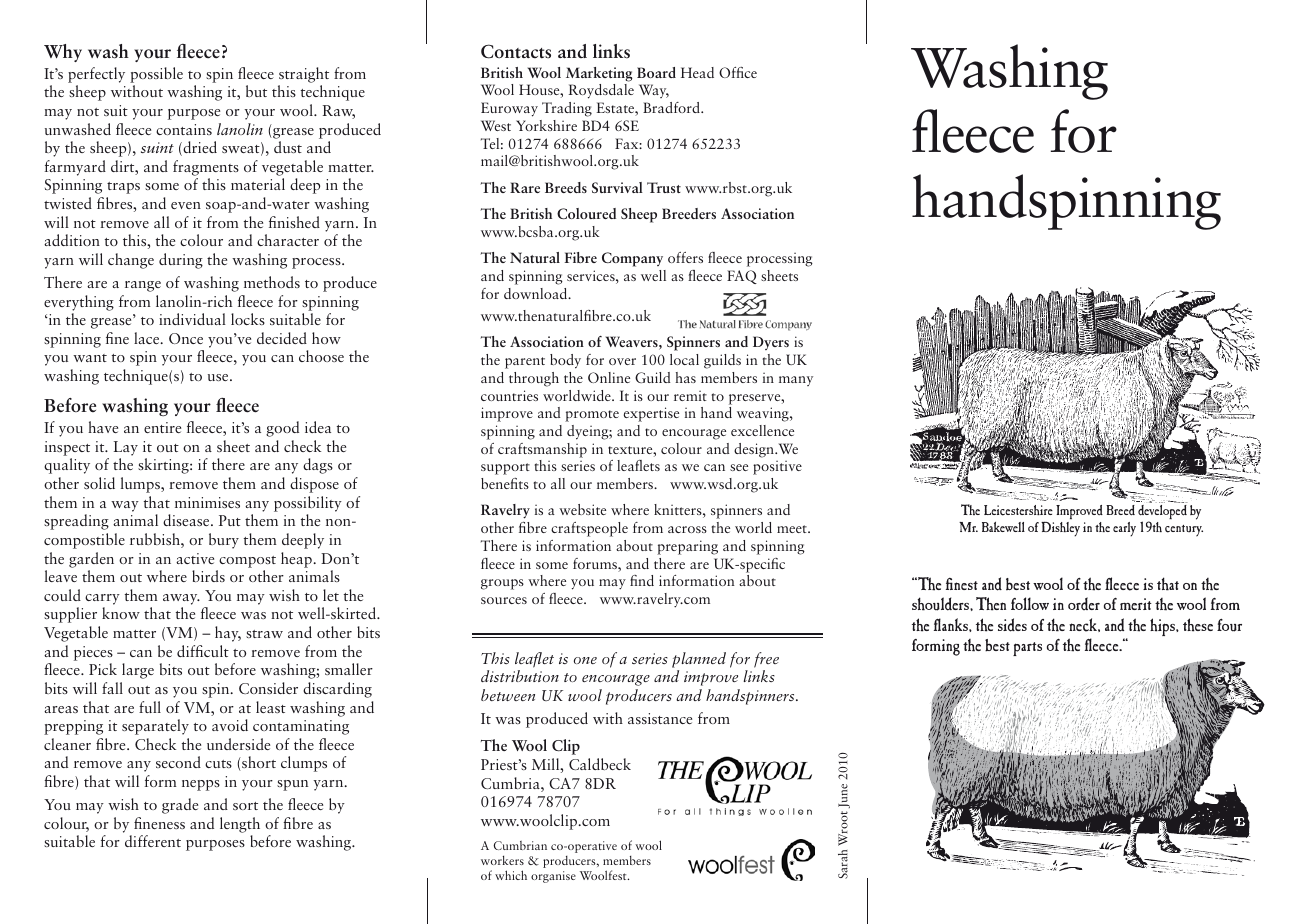 The image size is (1308, 924). I want to click on different, so click(153, 841).
